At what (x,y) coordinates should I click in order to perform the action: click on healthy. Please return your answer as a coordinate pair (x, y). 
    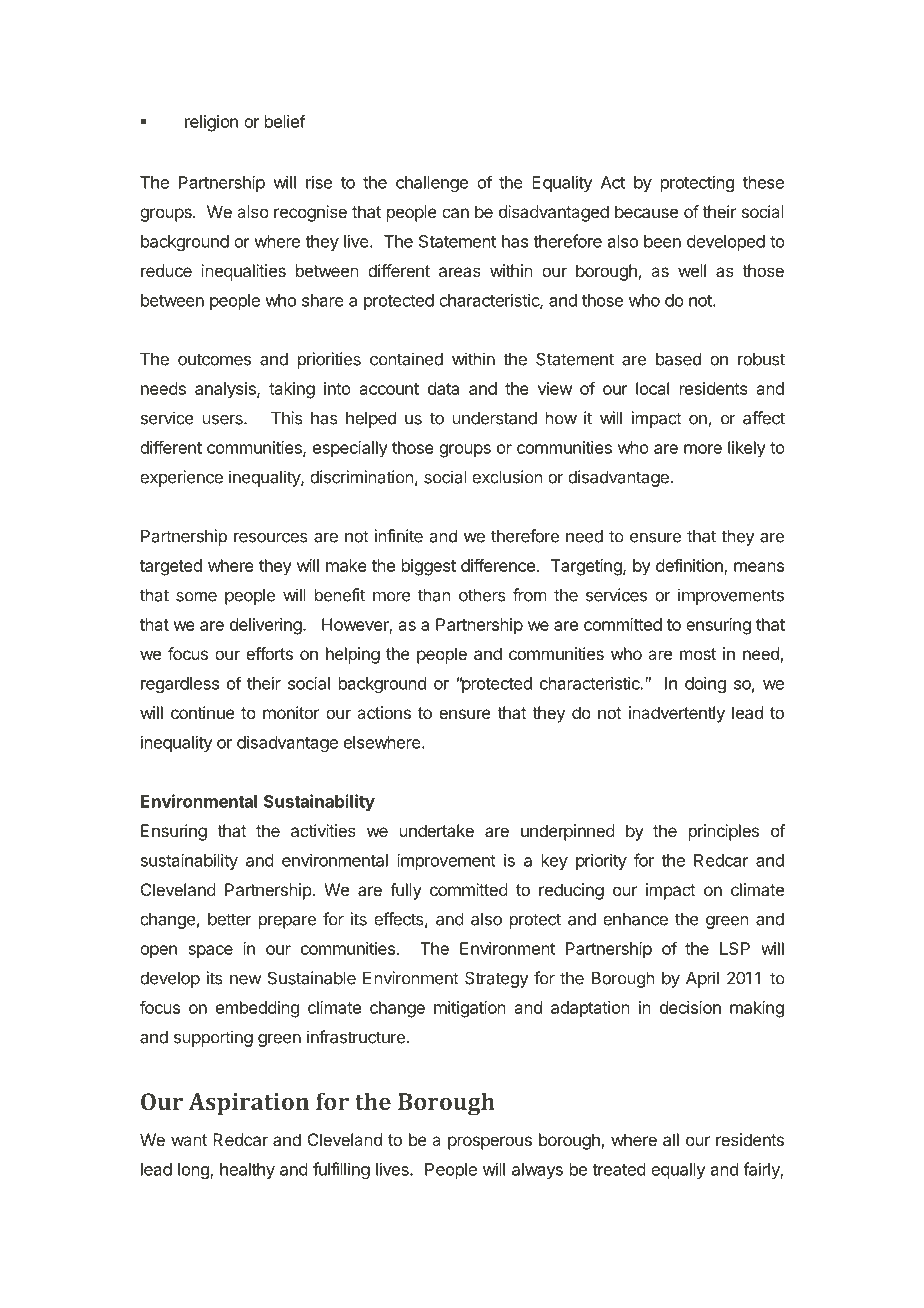
    Looking at the image, I should click on (247, 1171).
